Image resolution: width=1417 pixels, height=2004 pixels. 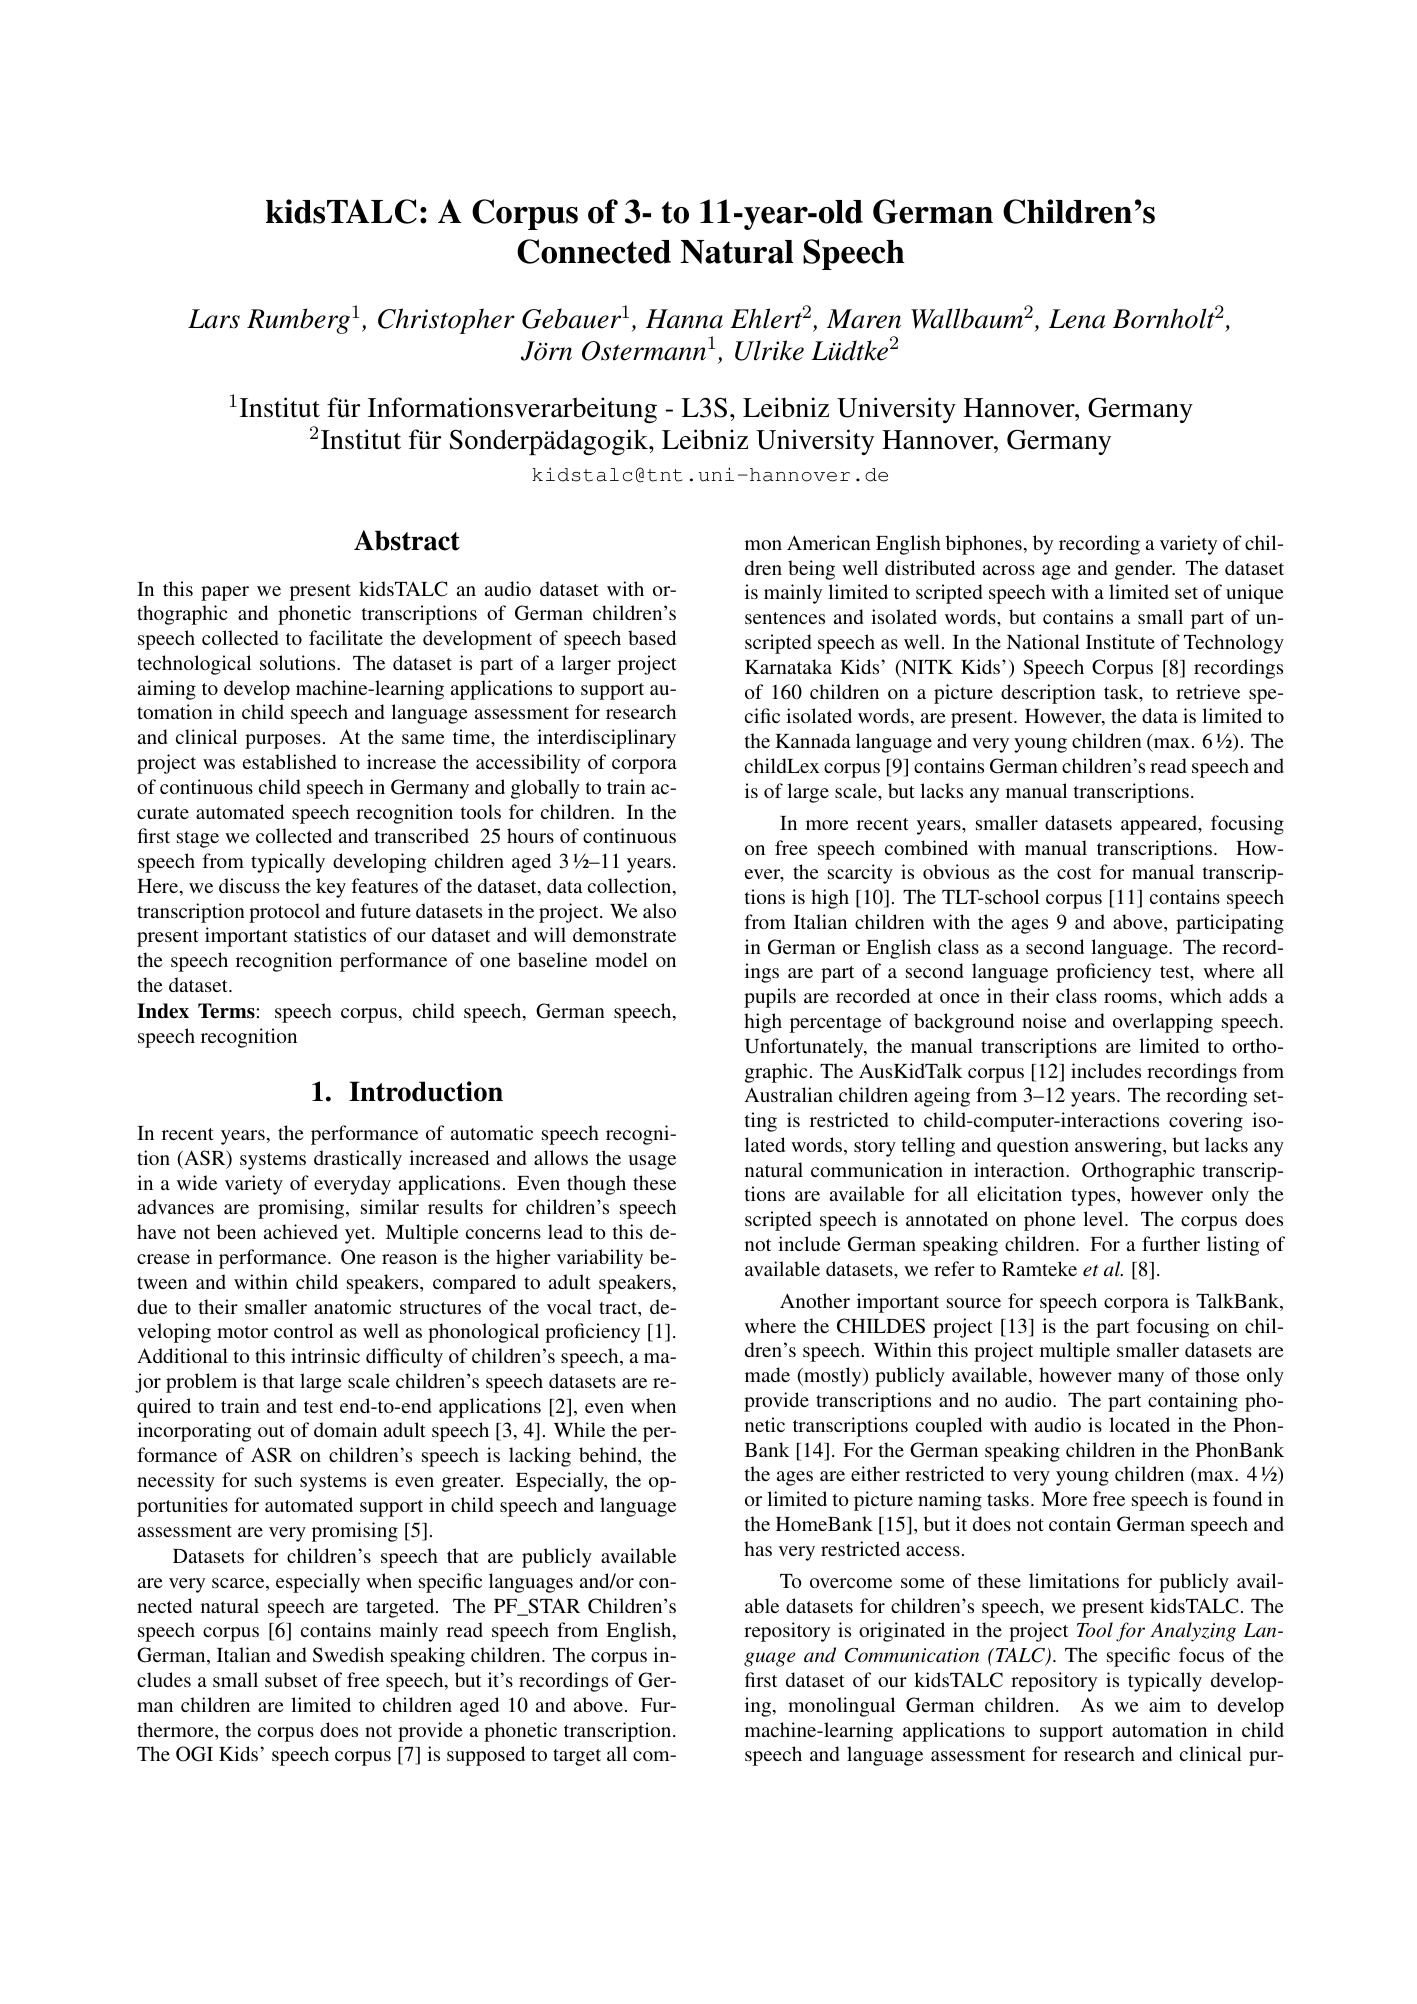 I want to click on subset, so click(x=291, y=1679).
